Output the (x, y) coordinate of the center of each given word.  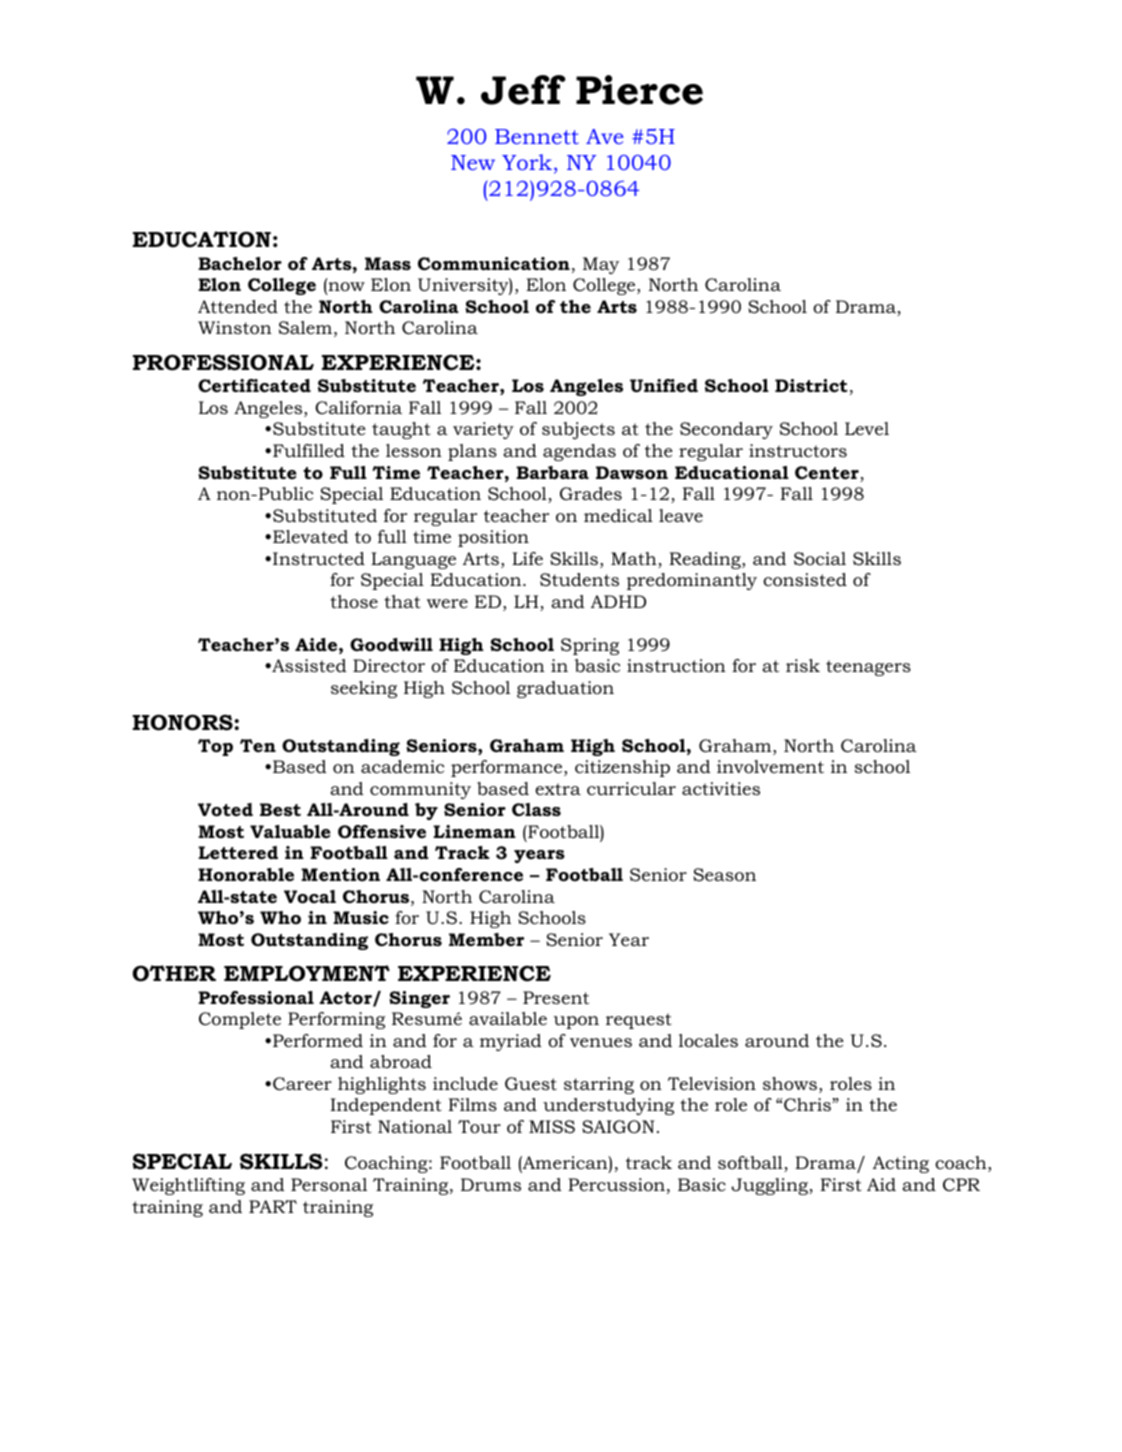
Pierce (639, 90)
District (811, 385)
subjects (578, 430)
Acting (901, 1164)
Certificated (254, 386)
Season (724, 875)
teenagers (868, 668)
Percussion (616, 1185)
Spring (590, 646)
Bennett (537, 136)
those (354, 601)
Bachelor (240, 264)
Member (486, 940)
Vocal (310, 897)
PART (273, 1206)
